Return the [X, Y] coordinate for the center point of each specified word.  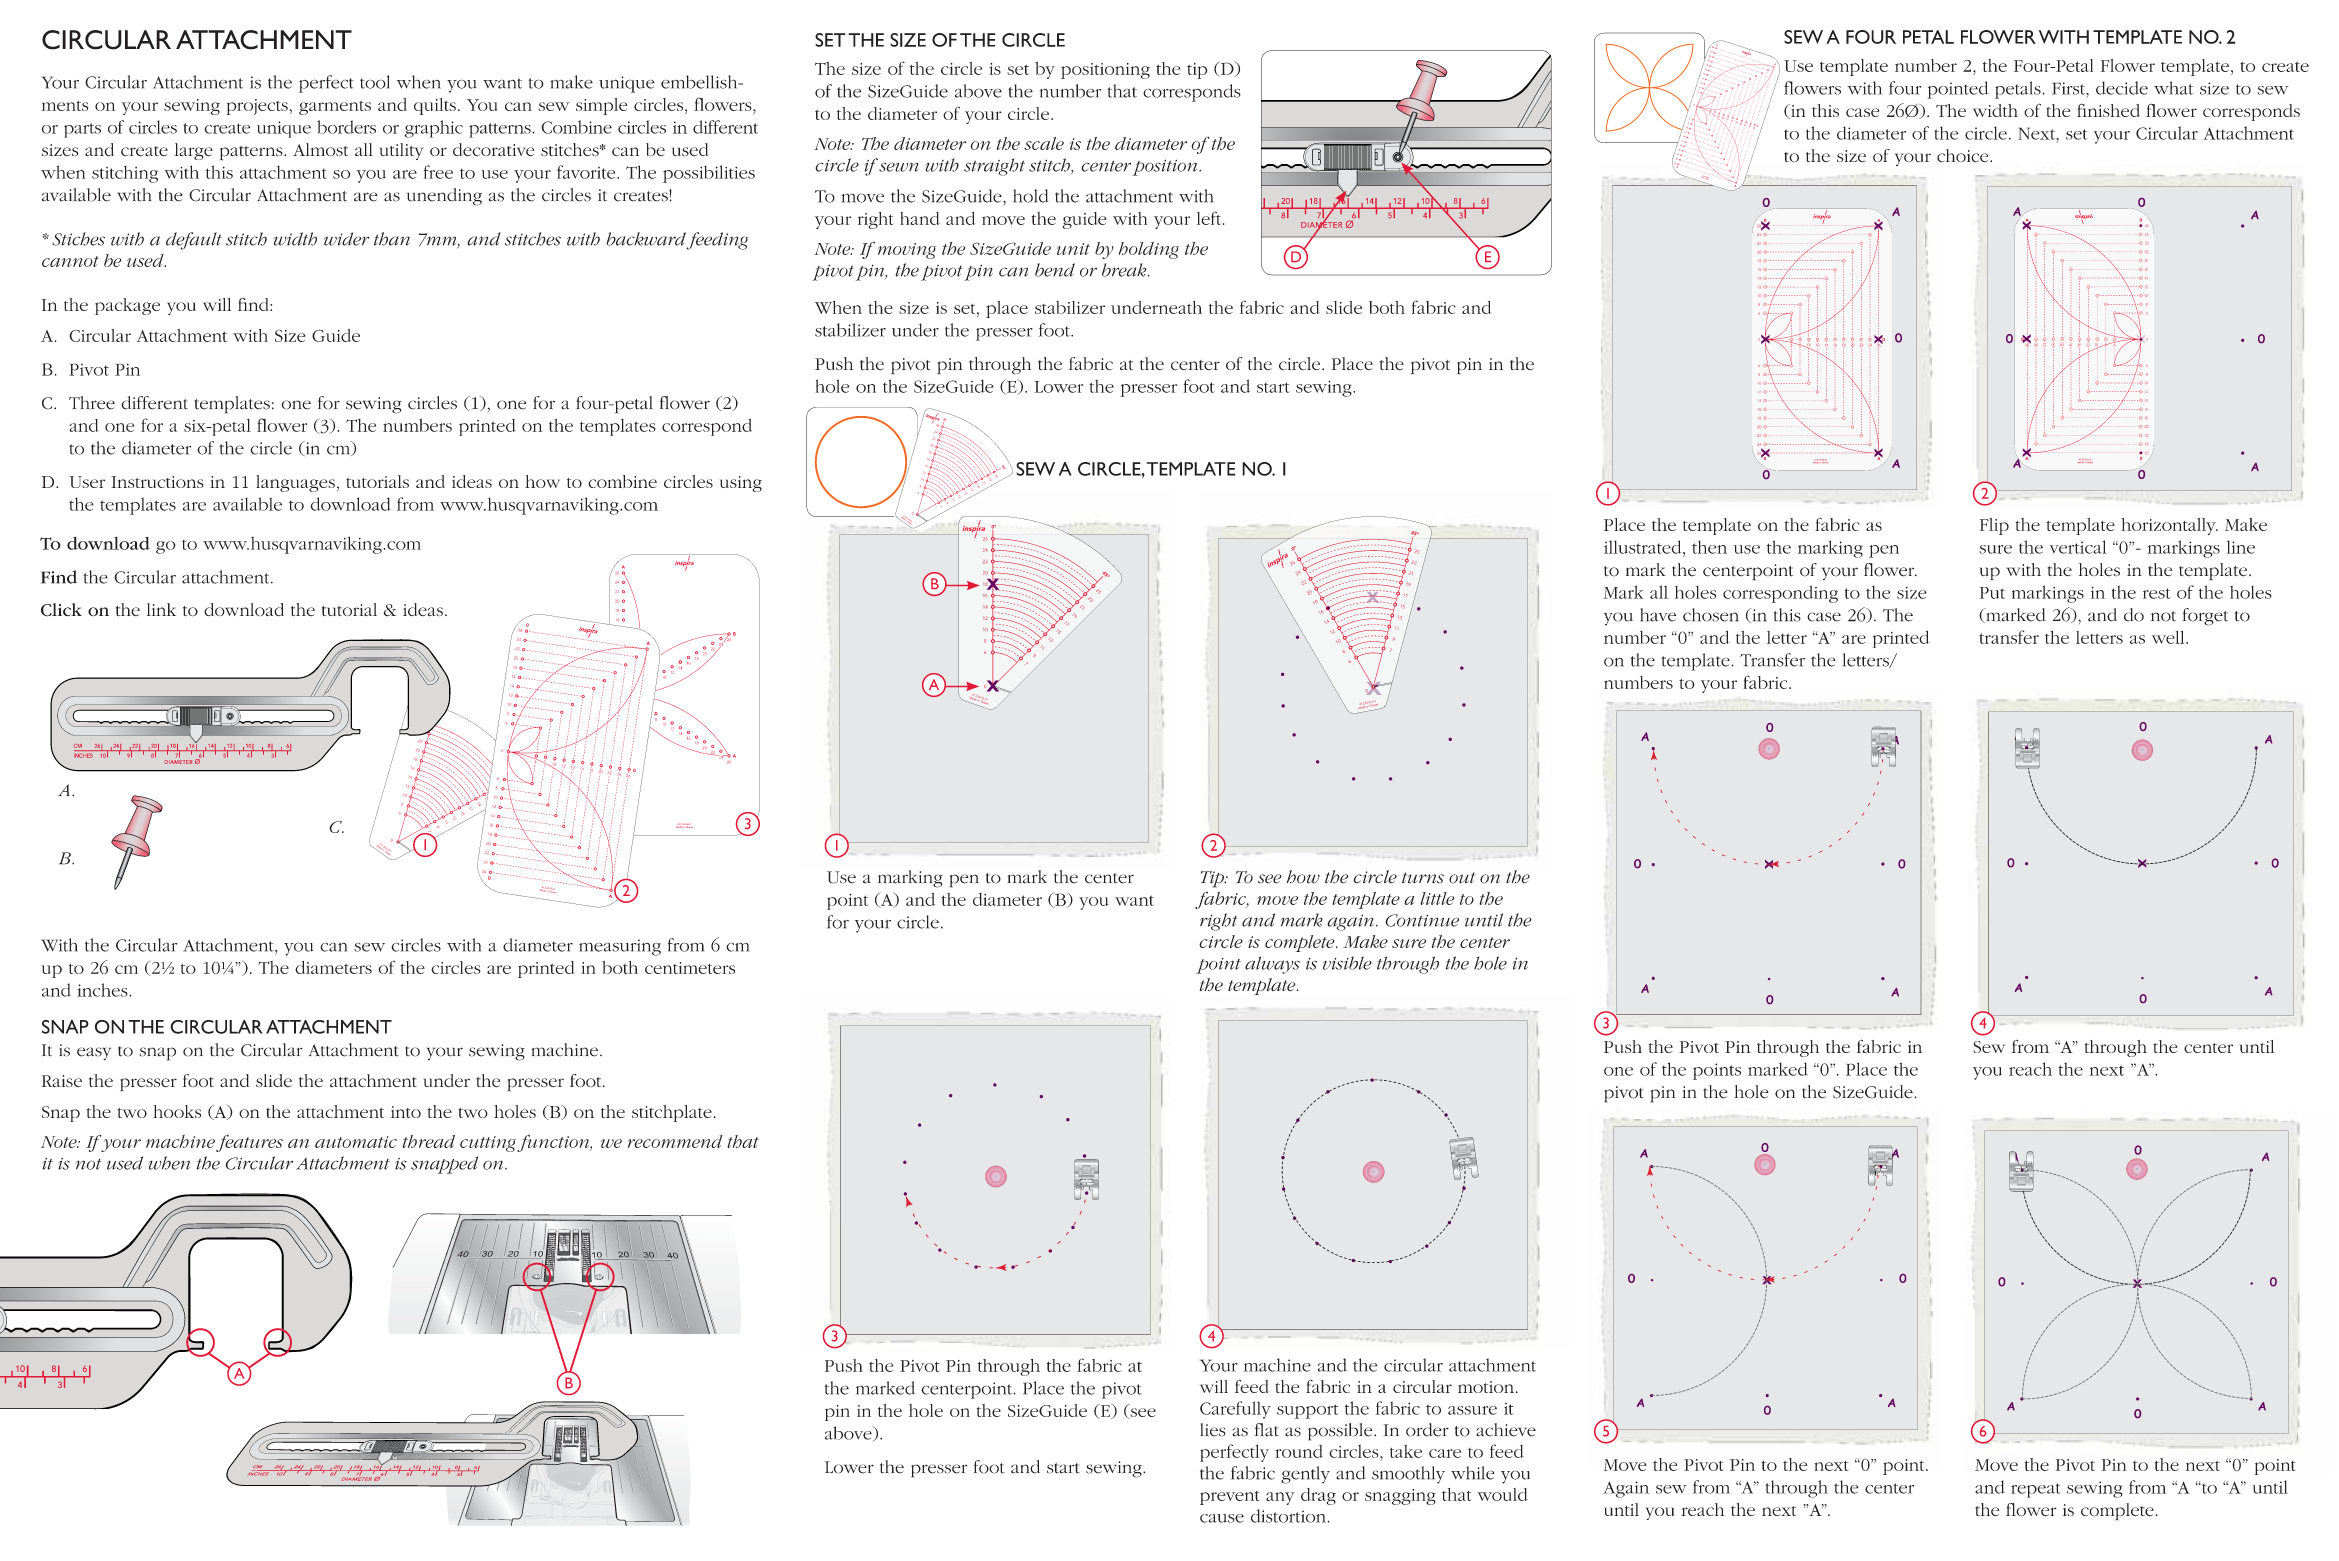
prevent [1230, 1498]
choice [1964, 156]
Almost [320, 150]
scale [1044, 143]
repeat [2036, 1490]
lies [1213, 1430]
